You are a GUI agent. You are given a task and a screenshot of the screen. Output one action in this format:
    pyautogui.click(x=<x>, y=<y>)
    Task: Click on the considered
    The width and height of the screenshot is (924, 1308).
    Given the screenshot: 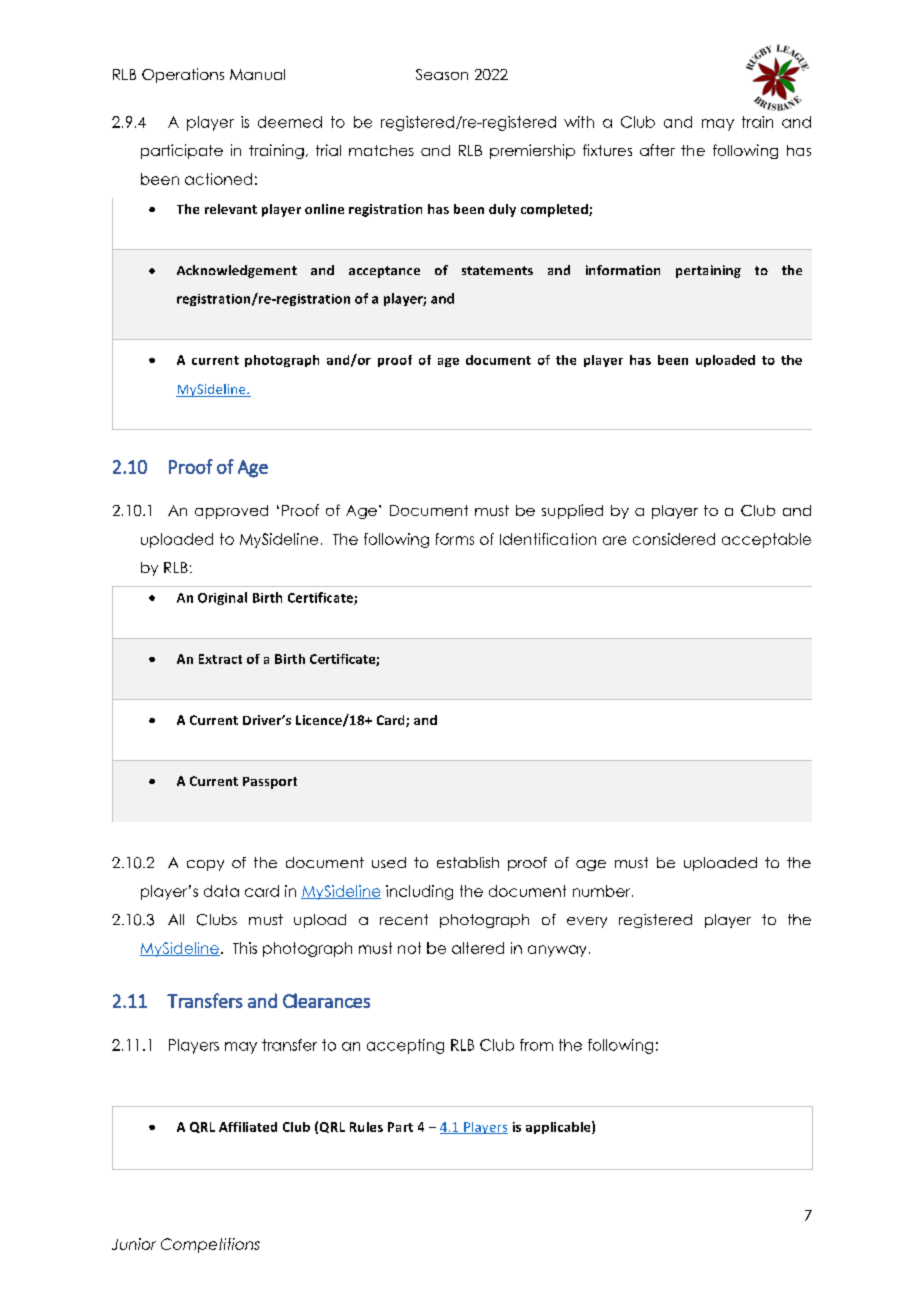 What is the action you would take?
    pyautogui.click(x=674, y=539)
